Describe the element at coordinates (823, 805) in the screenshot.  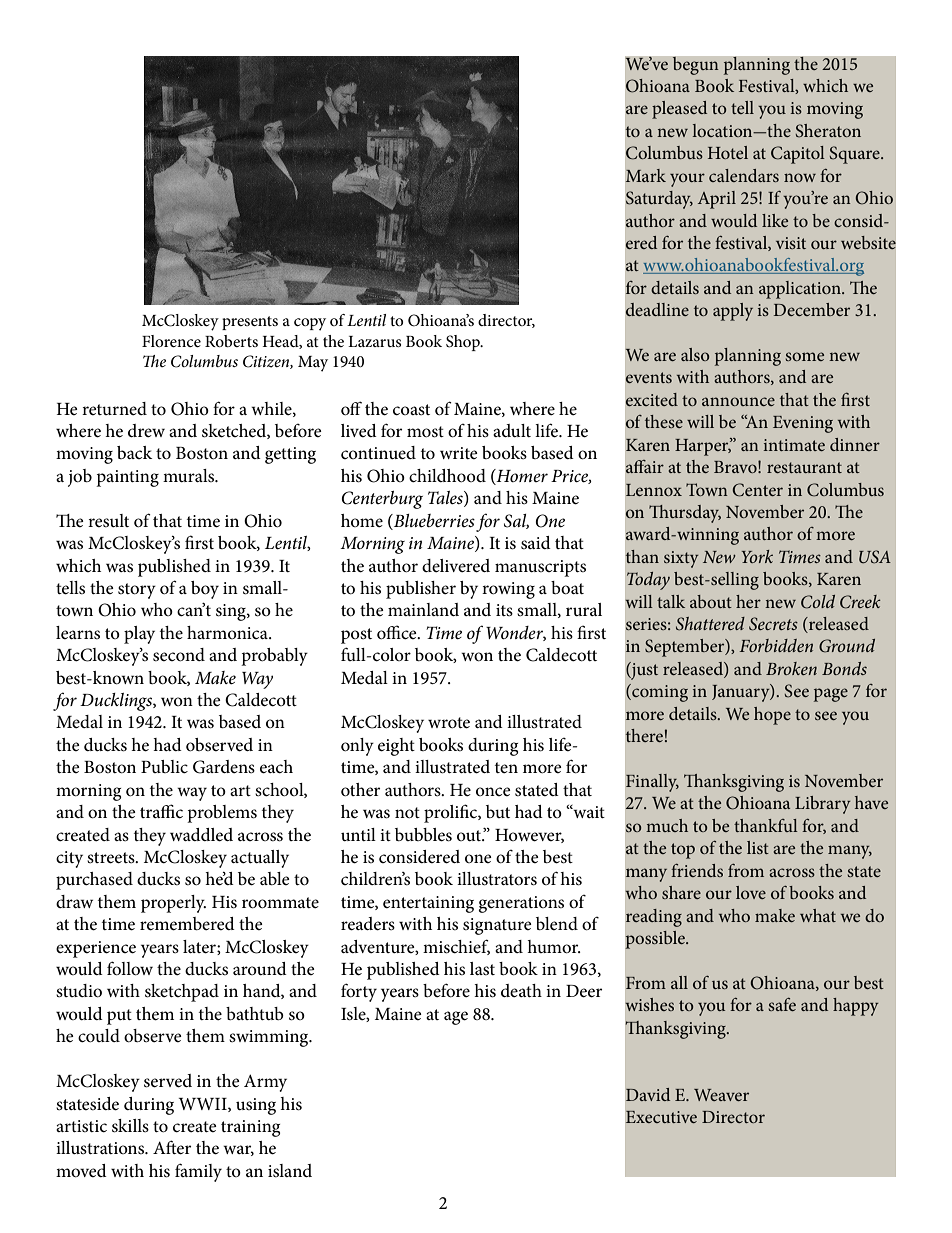
I see `Library` at that location.
